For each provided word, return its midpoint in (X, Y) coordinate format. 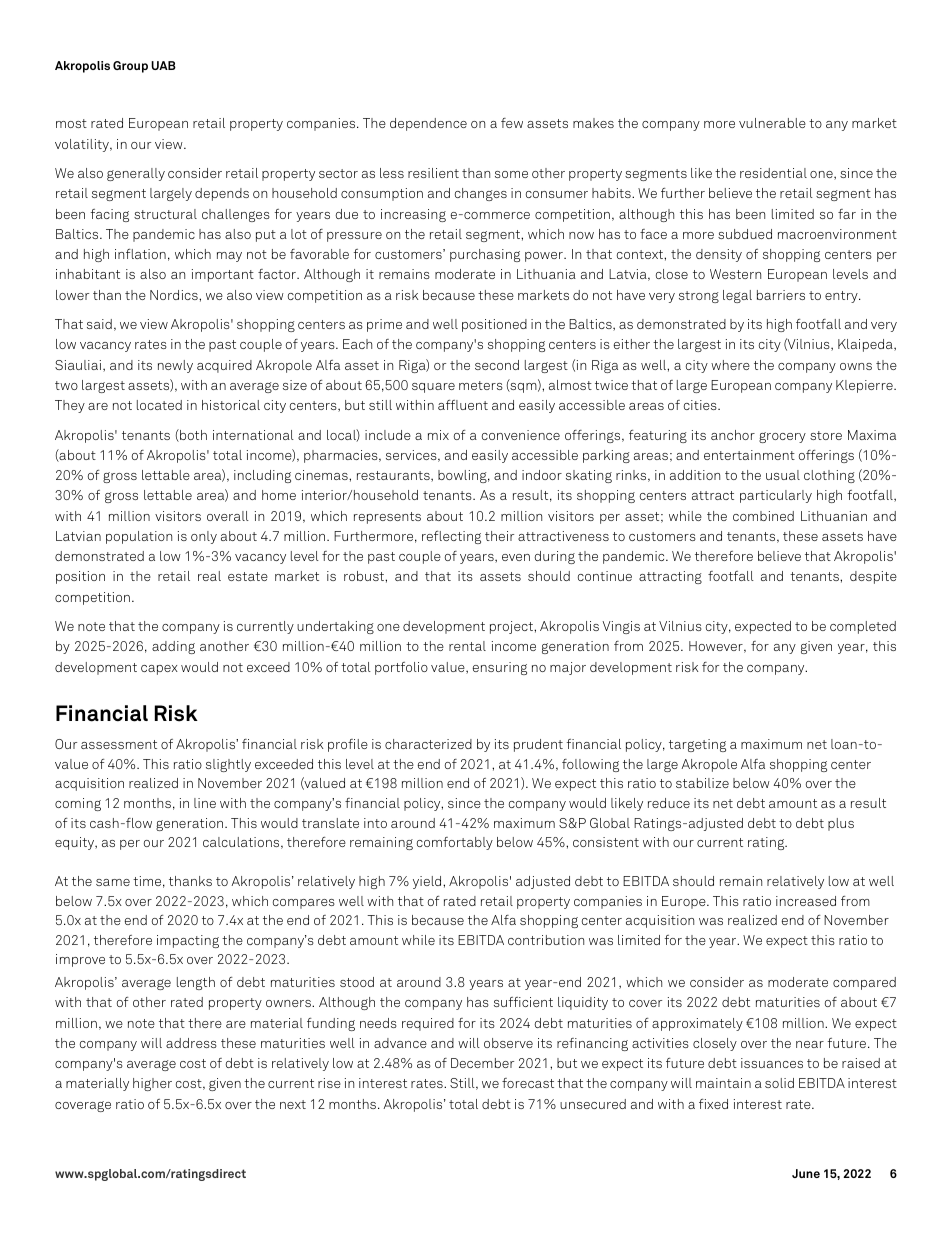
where (730, 365)
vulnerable (772, 123)
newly (175, 366)
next (293, 1104)
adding (173, 647)
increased (806, 901)
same (113, 882)
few (512, 123)
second (497, 365)
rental (467, 646)
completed (863, 627)
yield (428, 882)
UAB (163, 65)
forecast (528, 1083)
